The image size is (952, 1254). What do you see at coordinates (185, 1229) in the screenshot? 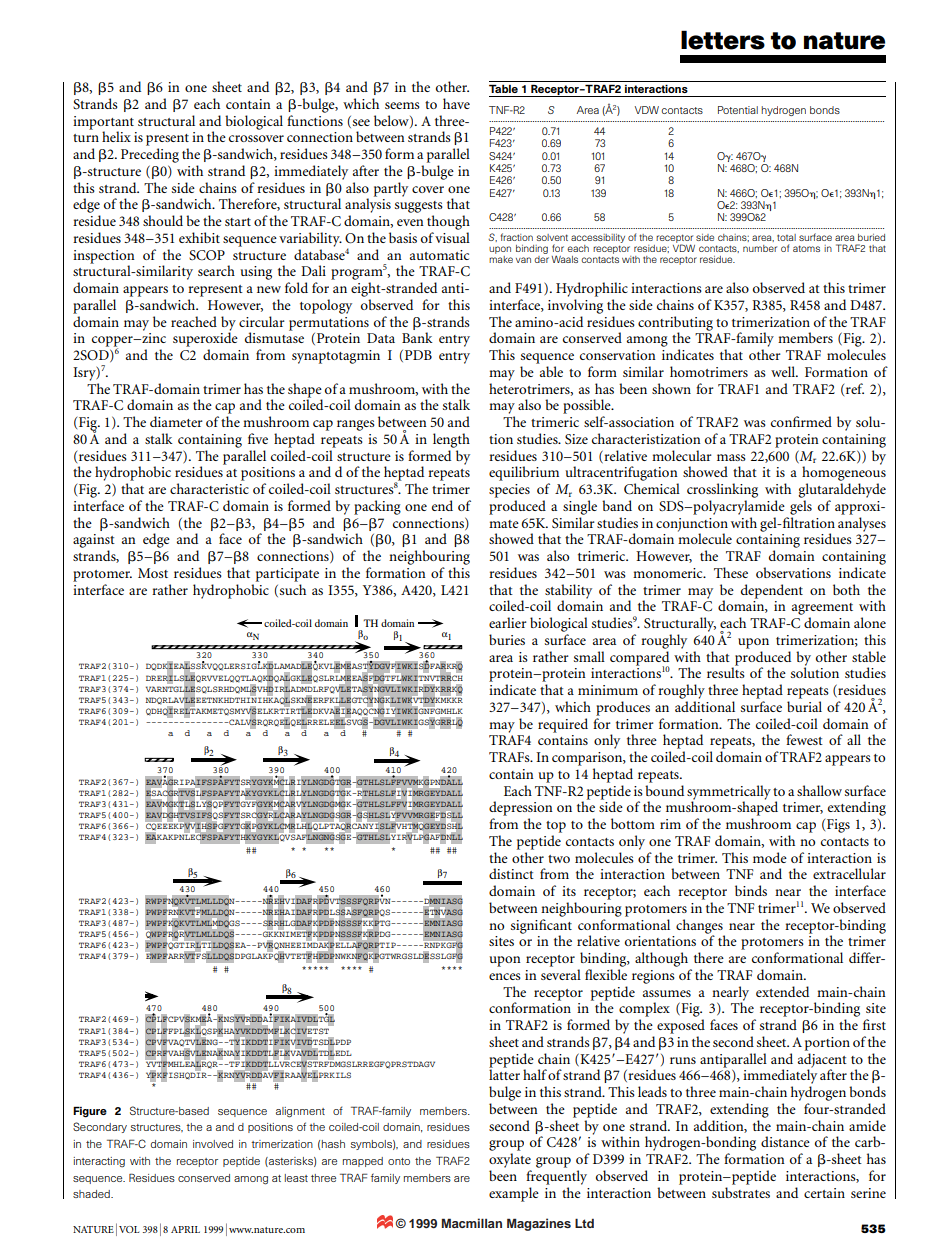
I see `APRIL` at bounding box center [185, 1229].
